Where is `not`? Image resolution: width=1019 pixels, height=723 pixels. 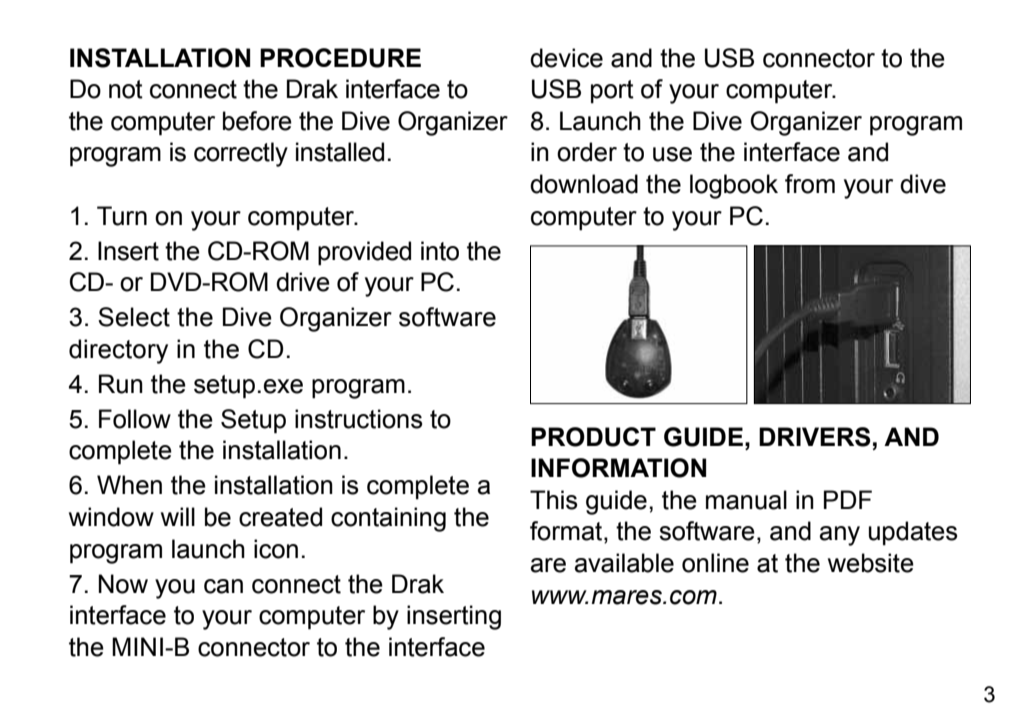 not is located at coordinates (126, 89).
